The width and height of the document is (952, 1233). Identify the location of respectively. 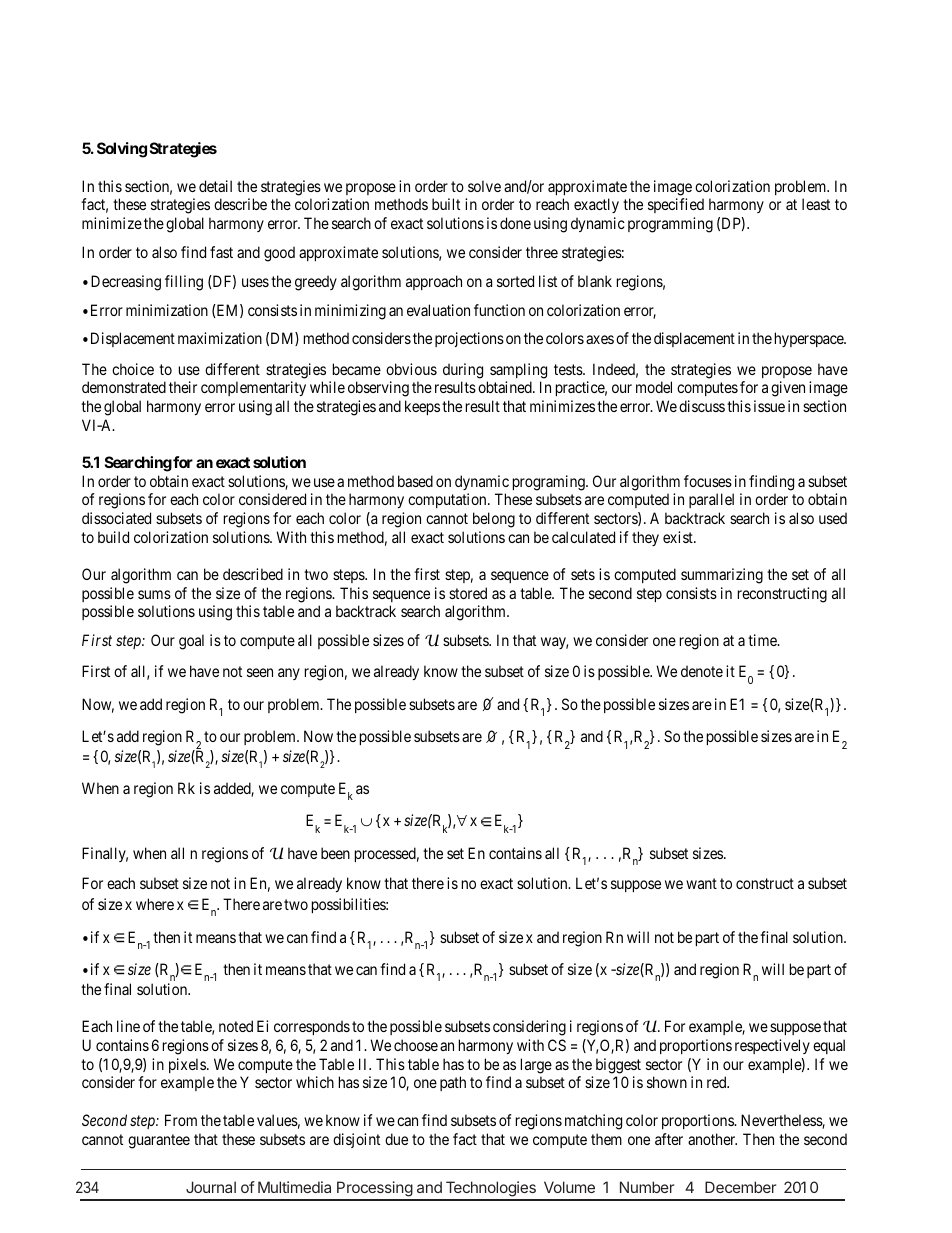
(772, 1046).
